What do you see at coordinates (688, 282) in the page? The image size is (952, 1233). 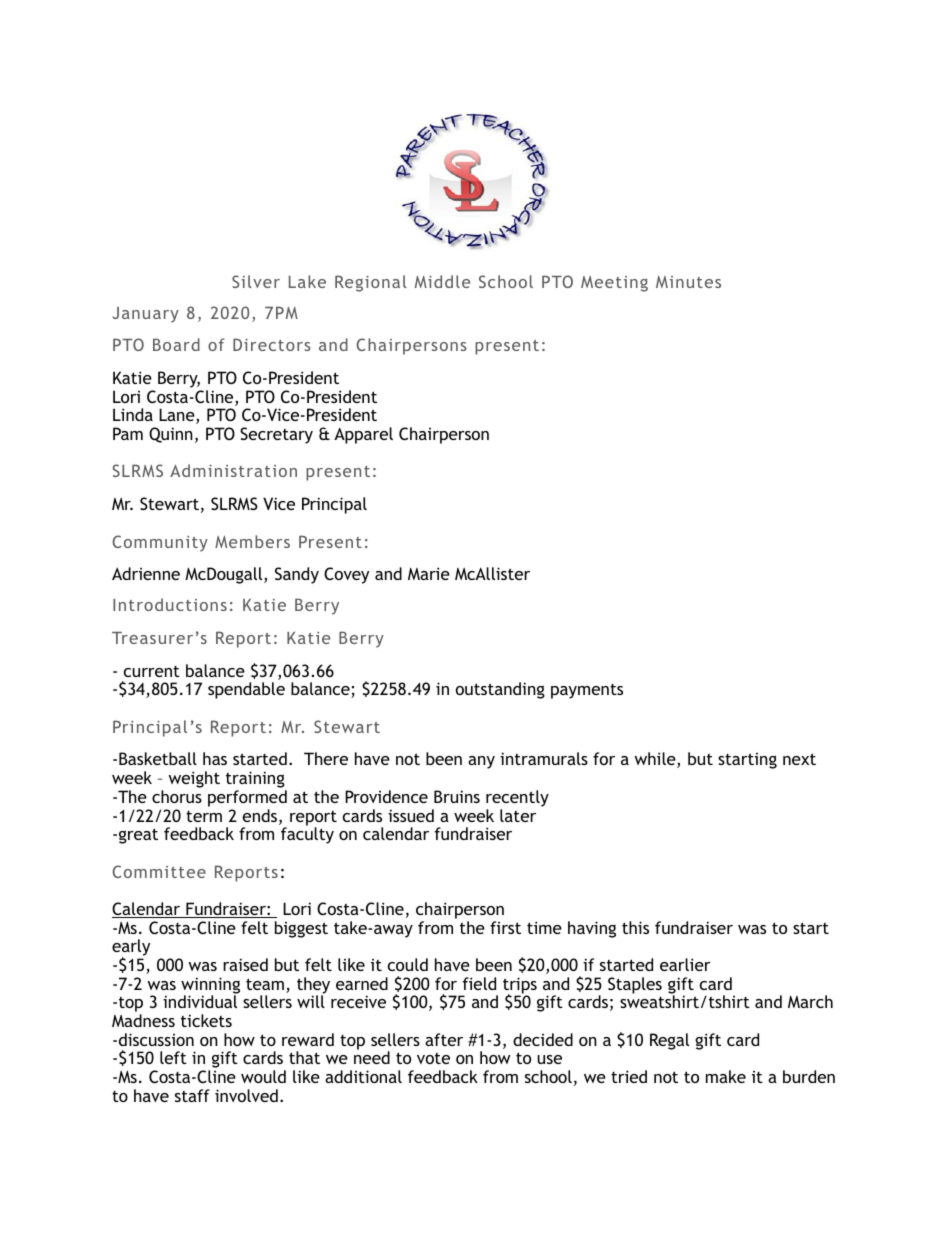 I see `Minutes` at bounding box center [688, 282].
